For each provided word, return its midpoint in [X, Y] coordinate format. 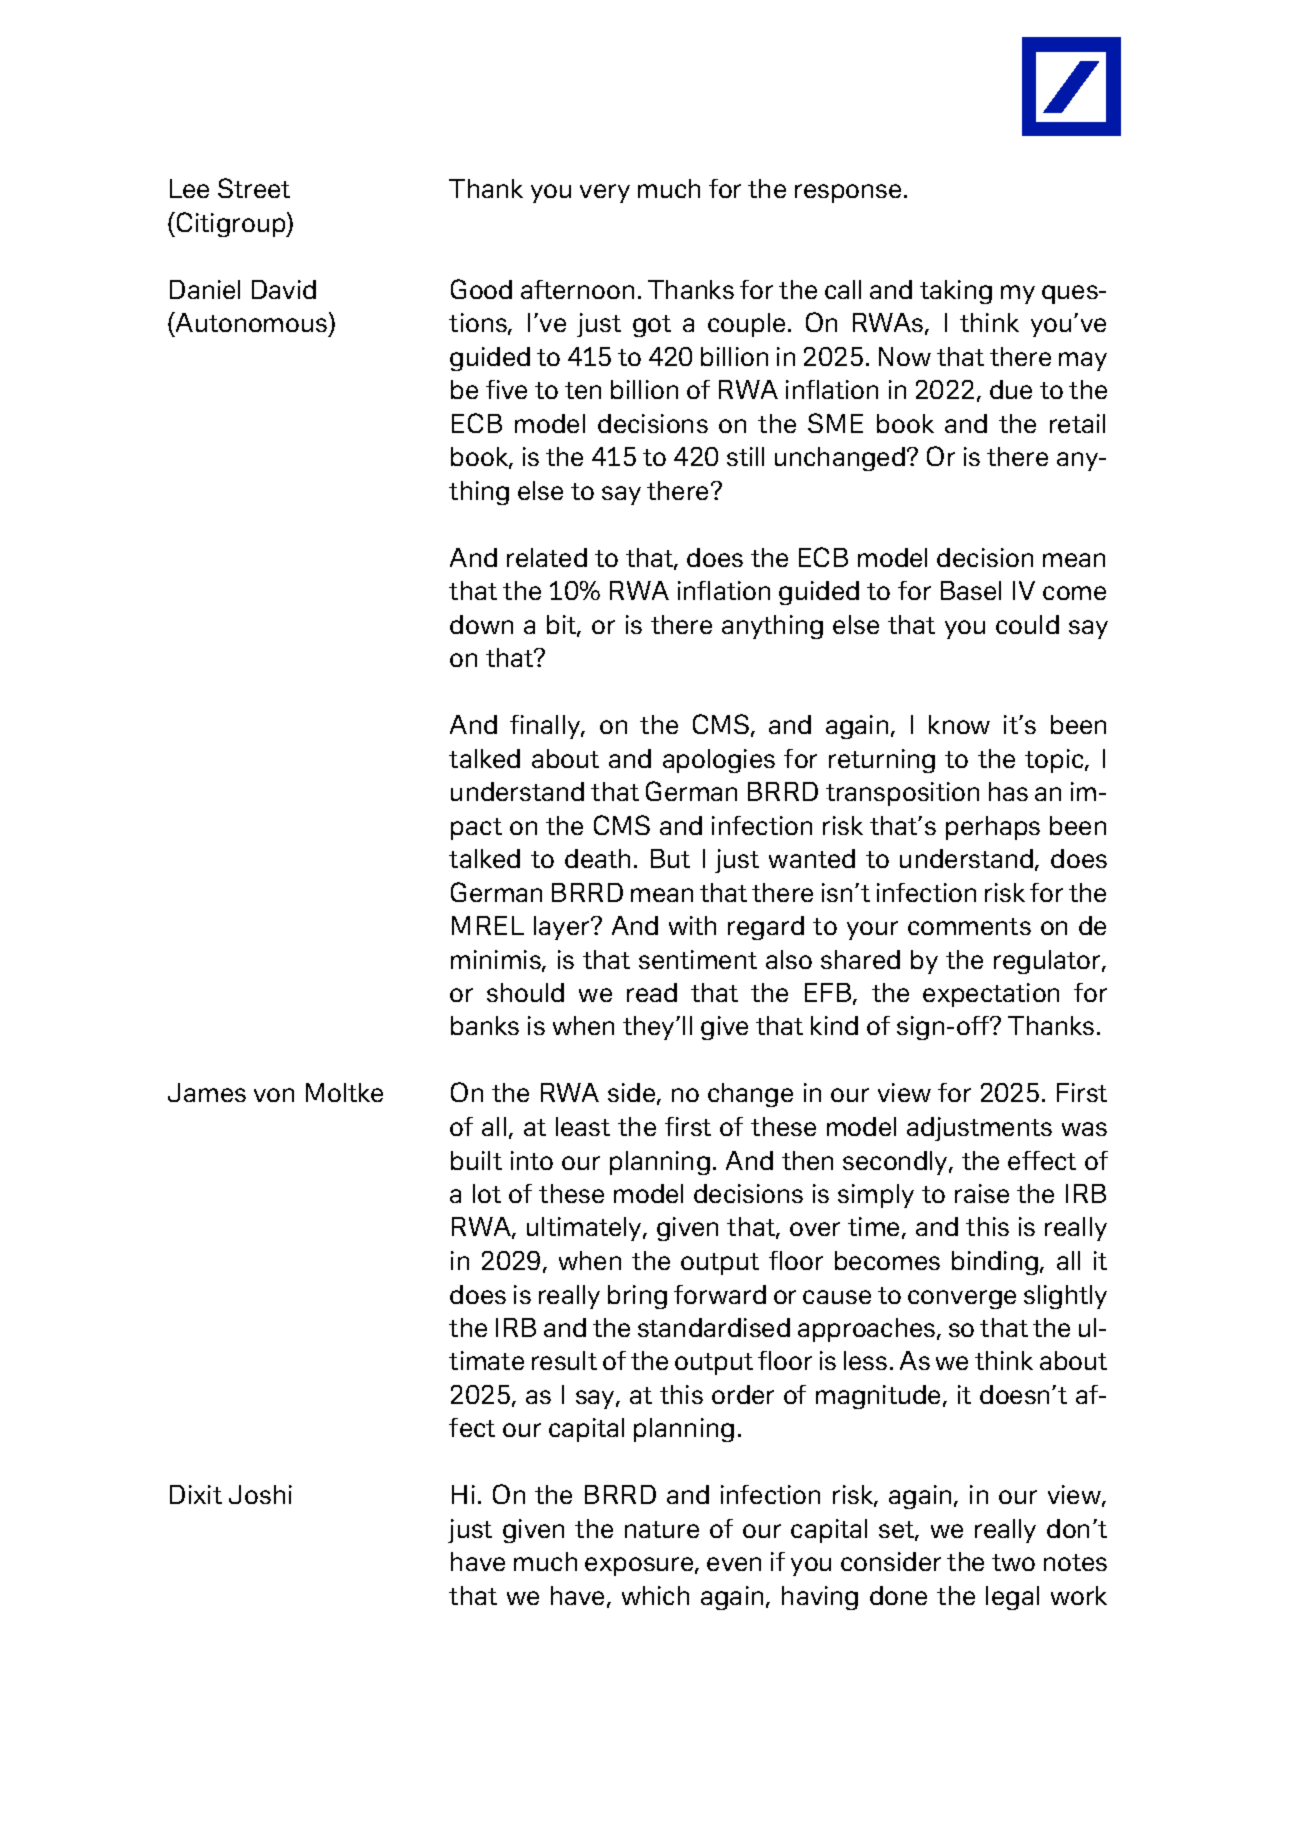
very [605, 193]
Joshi [260, 1494]
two [1013, 1562]
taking [956, 292]
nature [662, 1529]
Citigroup [232, 224]
